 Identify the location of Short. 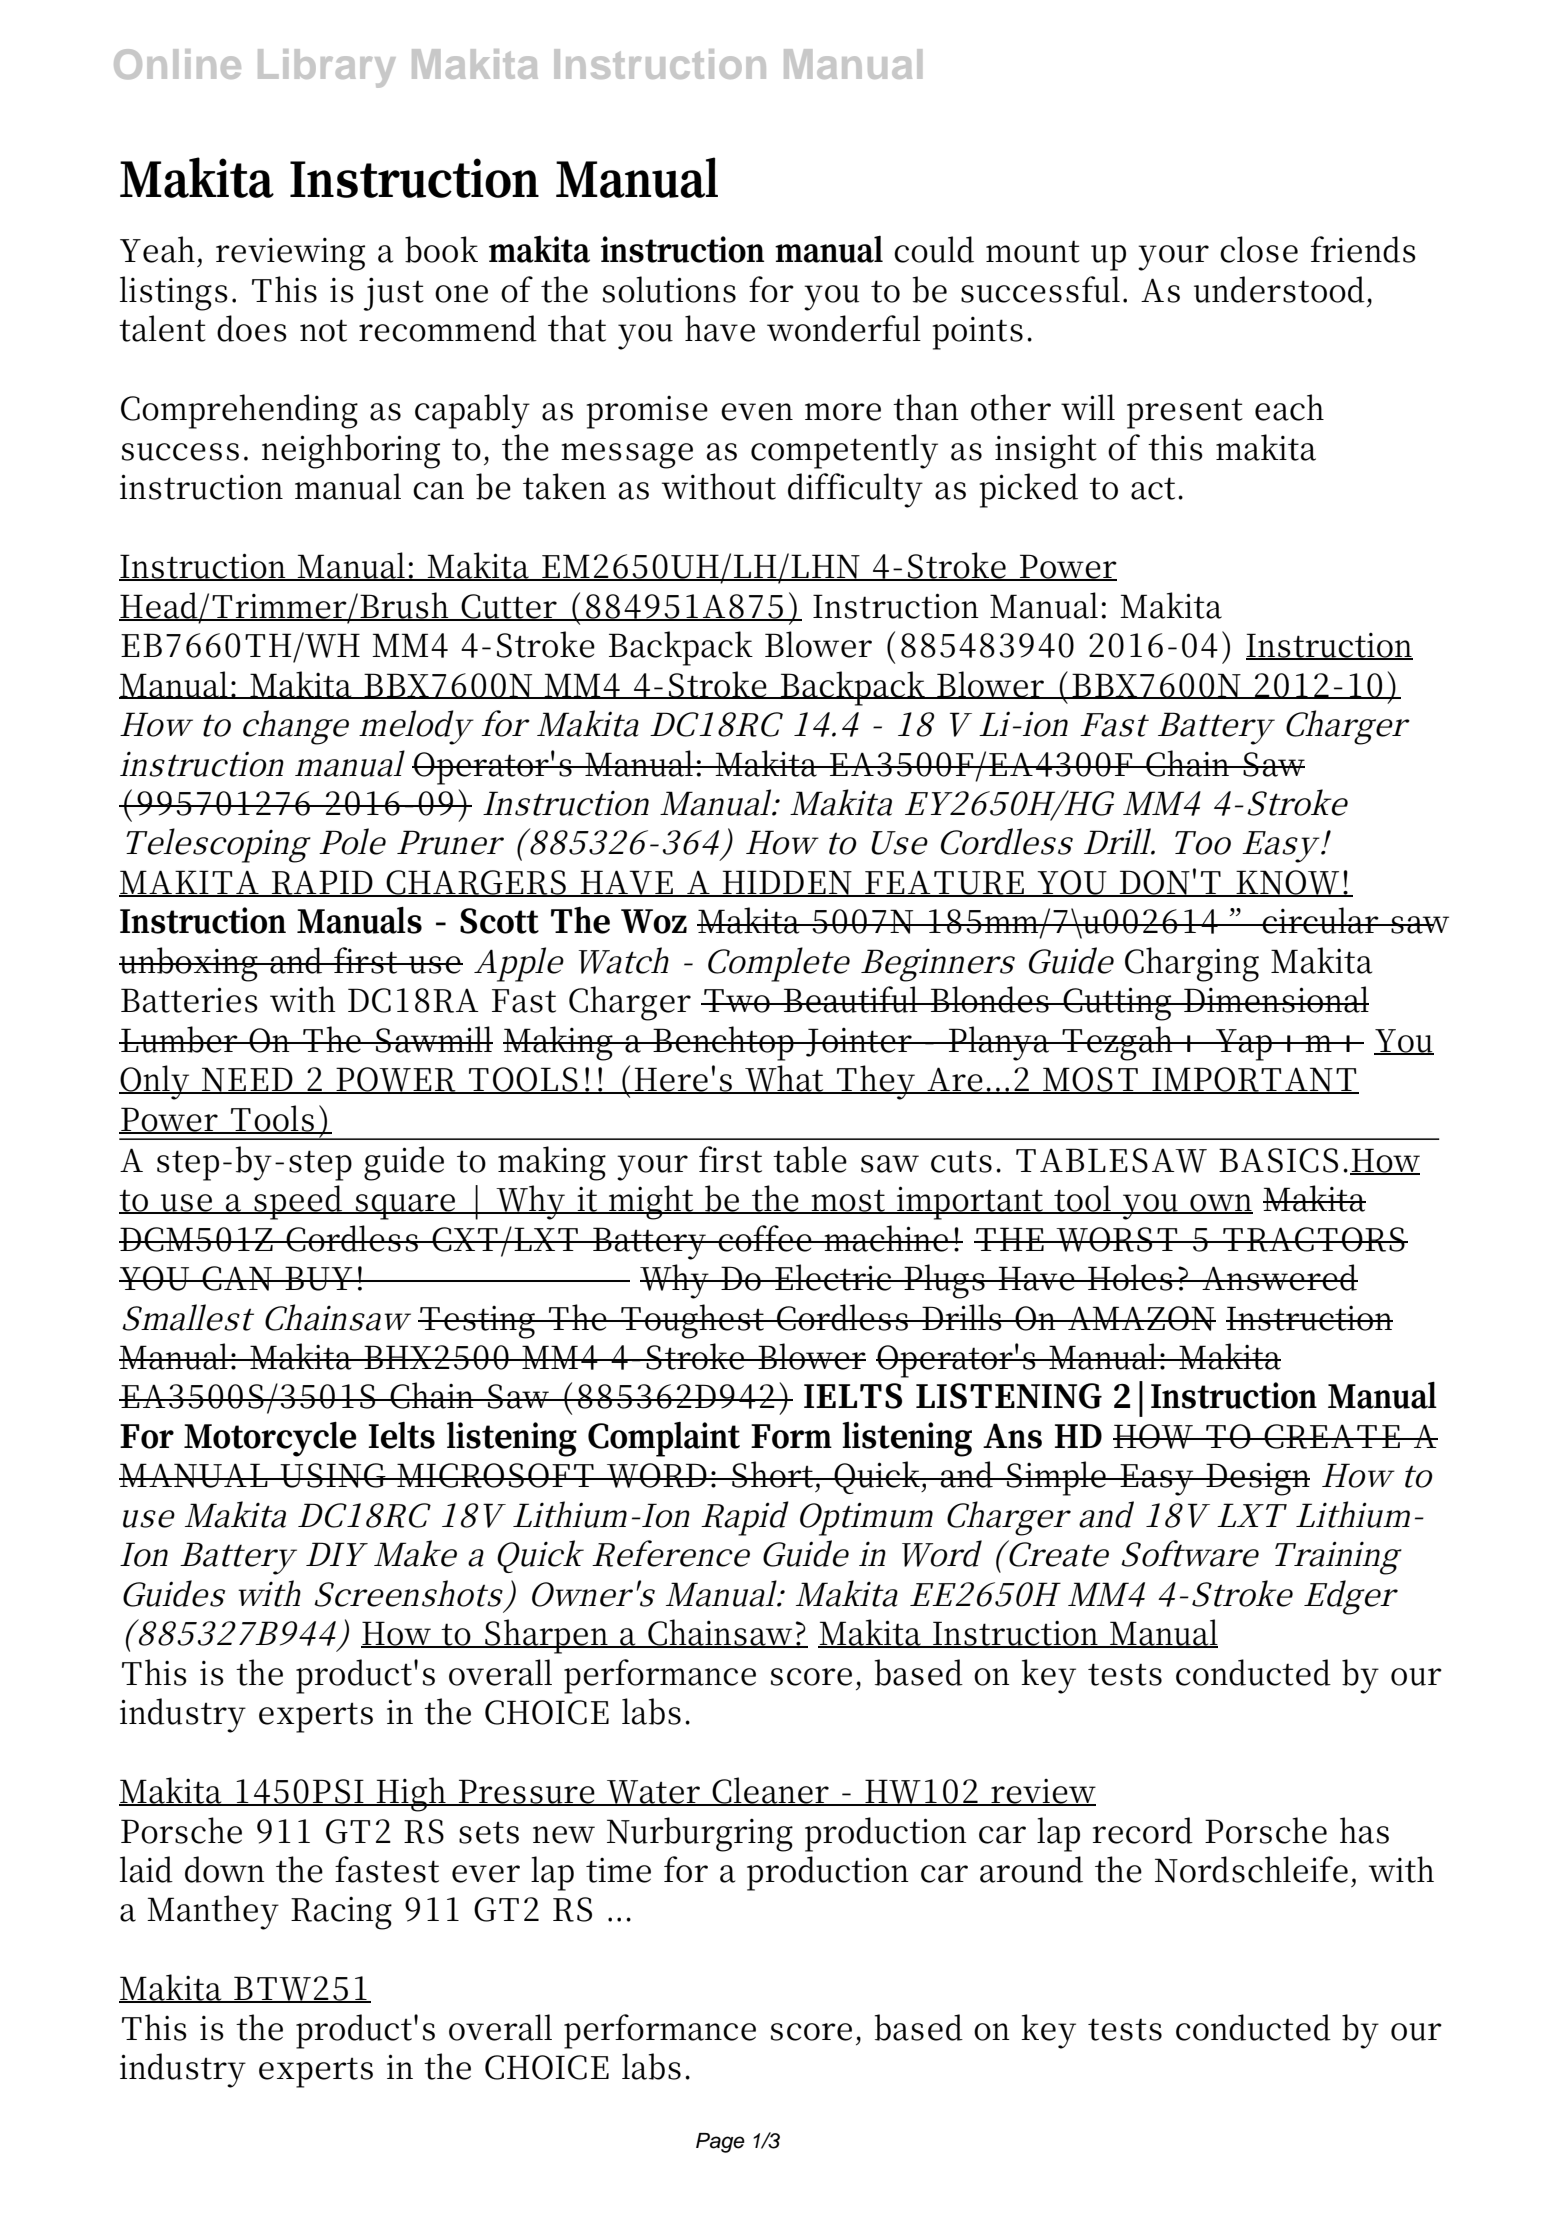
(771, 1474).
